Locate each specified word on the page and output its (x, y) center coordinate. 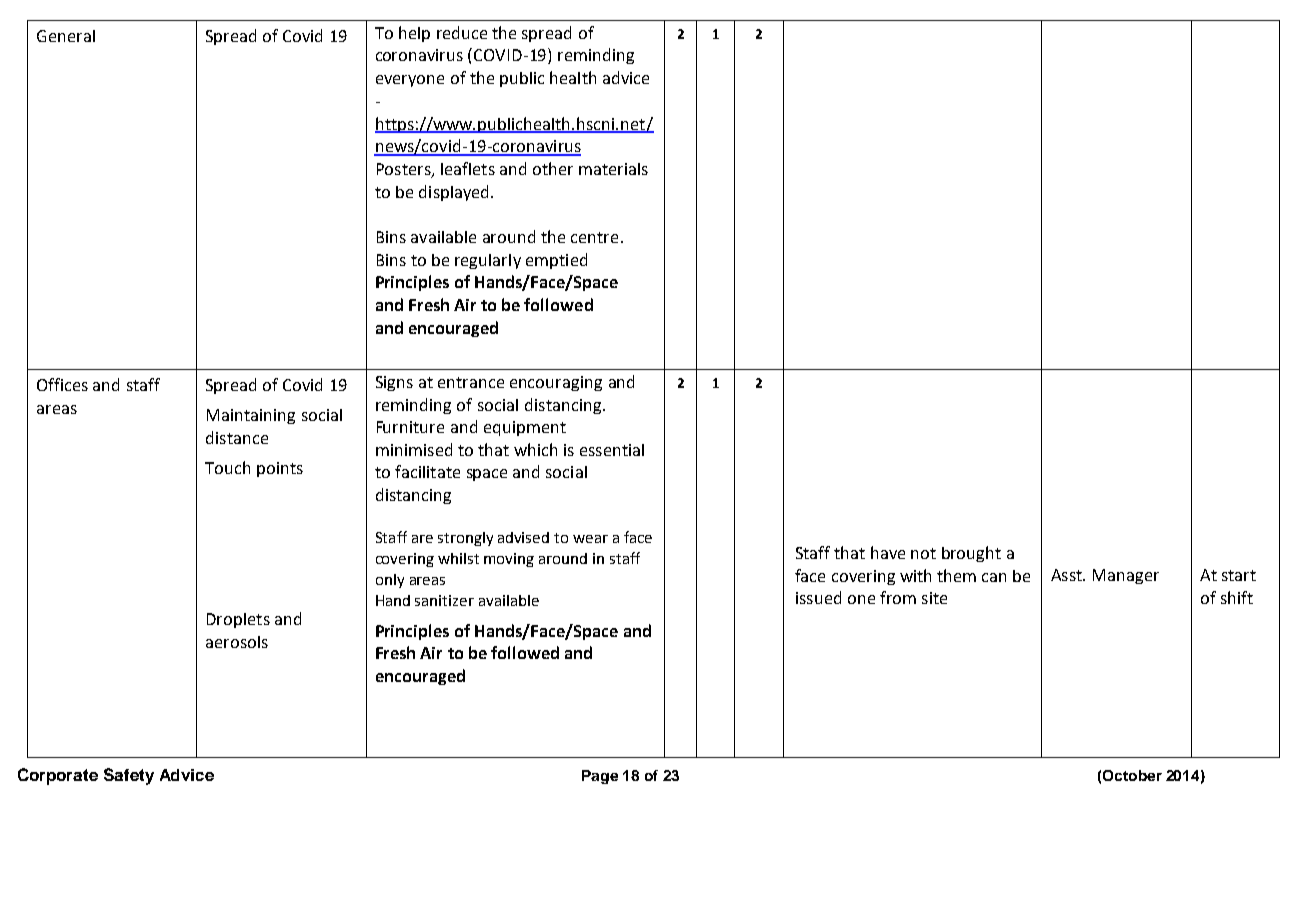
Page (600, 777)
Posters (405, 170)
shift (1237, 597)
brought (971, 554)
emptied (556, 261)
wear (590, 539)
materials (613, 169)
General (66, 36)
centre (594, 237)
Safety (129, 776)
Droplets (238, 620)
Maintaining (251, 416)
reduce (462, 32)
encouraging (556, 383)
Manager (1126, 576)
